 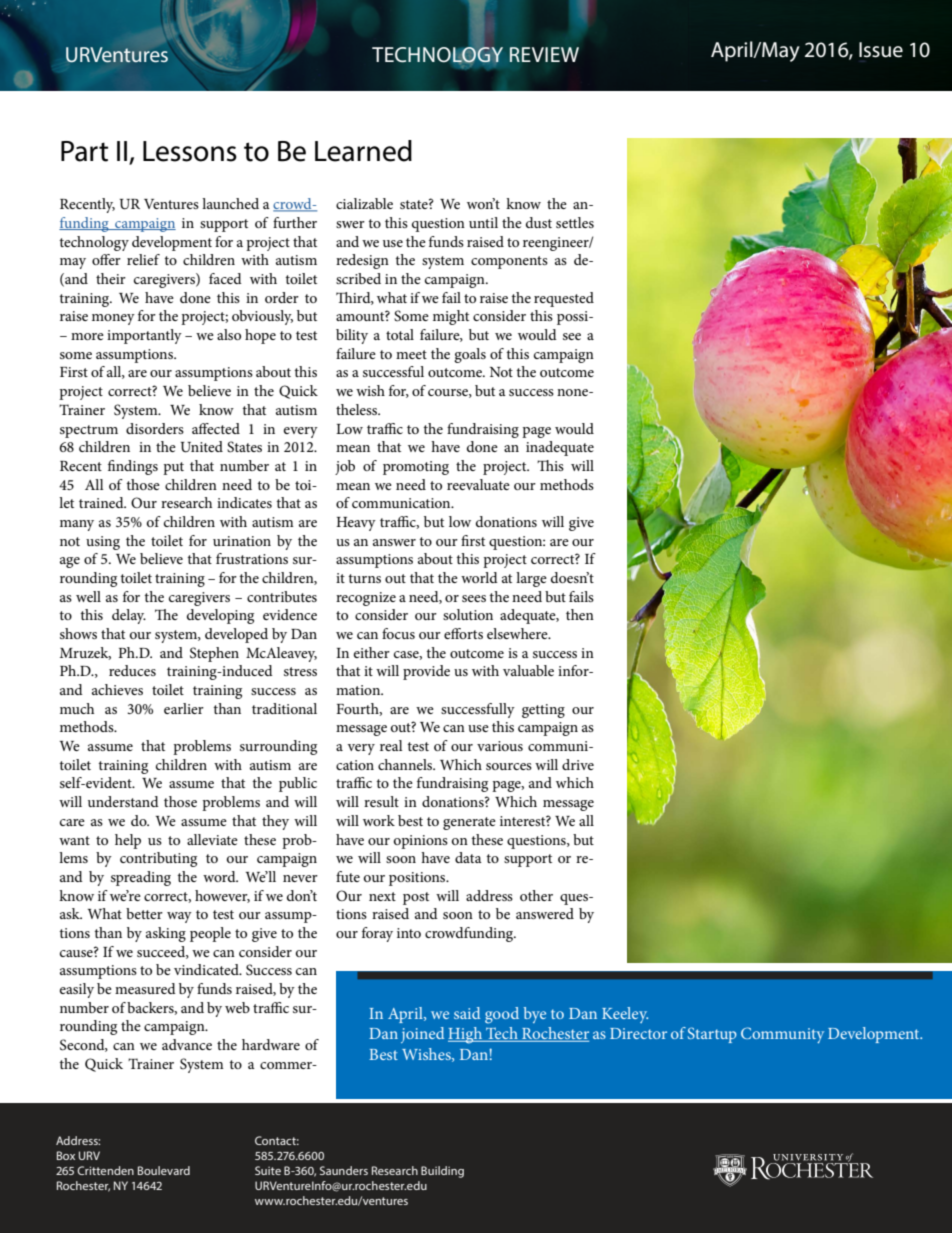 What do you see at coordinates (580, 614) in the page?
I see `then` at bounding box center [580, 614].
